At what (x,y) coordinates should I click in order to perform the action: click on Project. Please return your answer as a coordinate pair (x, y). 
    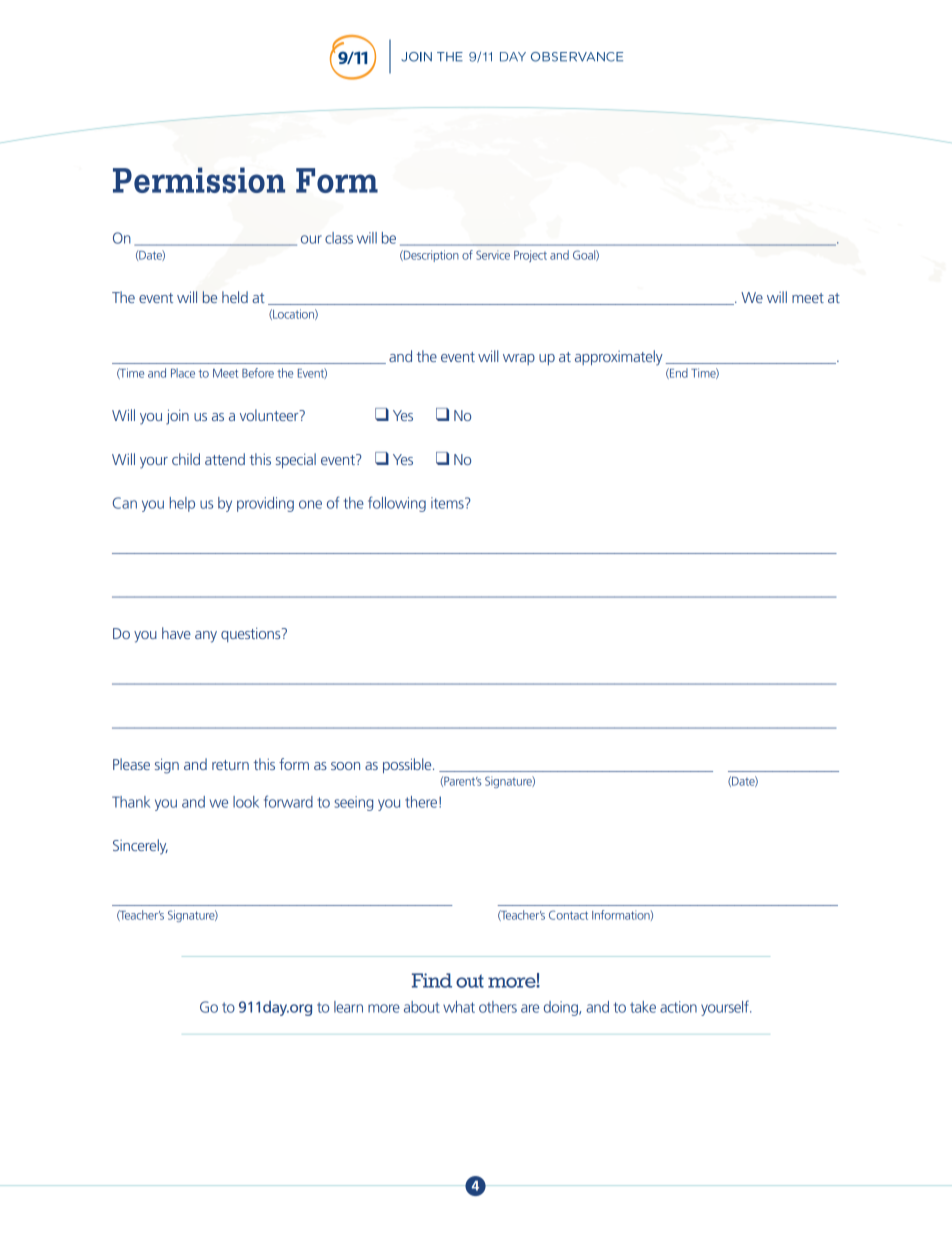
    Looking at the image, I should click on (530, 256).
